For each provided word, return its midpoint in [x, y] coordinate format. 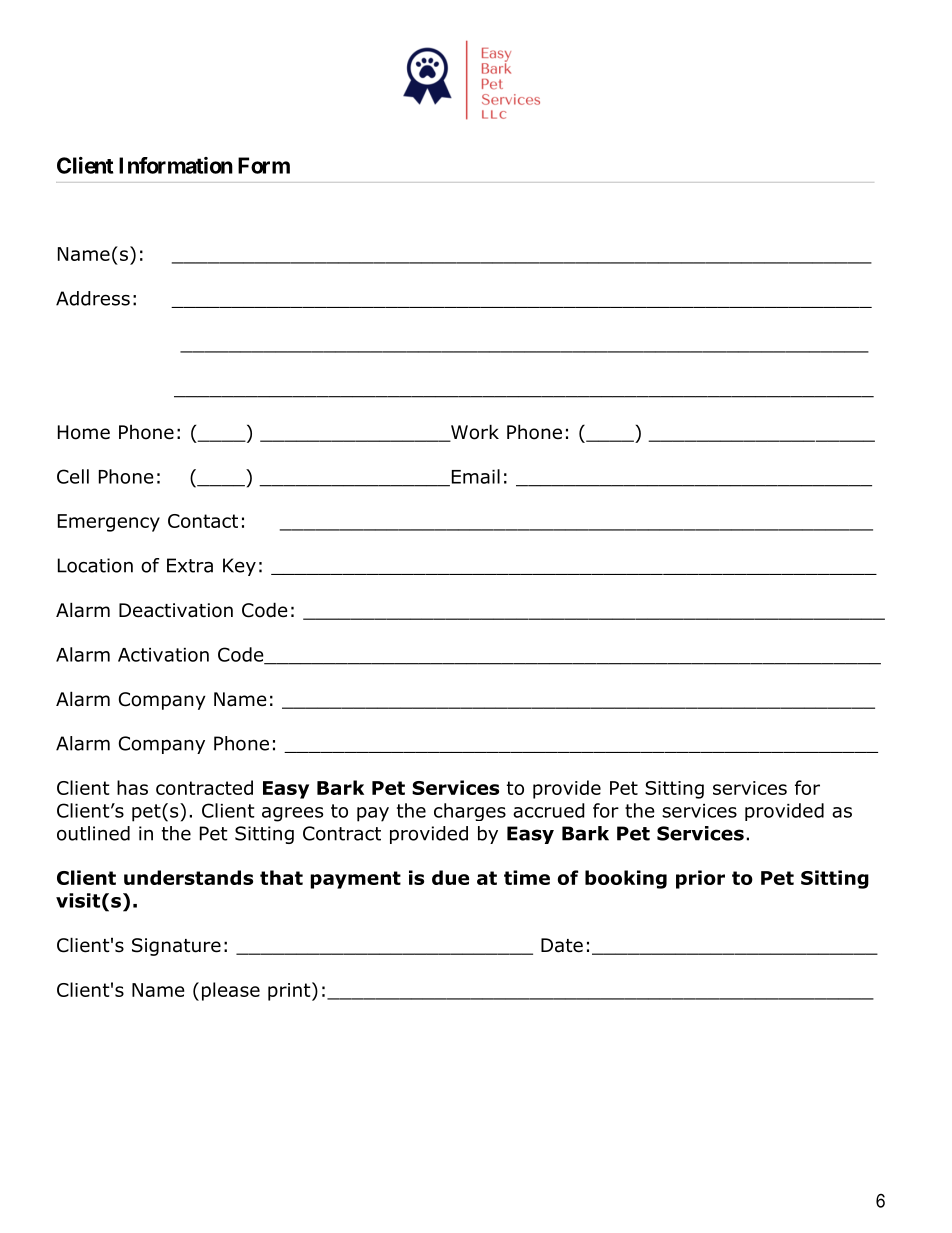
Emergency [109, 523]
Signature [176, 947]
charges [470, 812]
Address [93, 298]
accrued [549, 810]
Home [84, 432]
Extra [190, 565]
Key [239, 567]
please [231, 991]
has [132, 787]
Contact [203, 521]
